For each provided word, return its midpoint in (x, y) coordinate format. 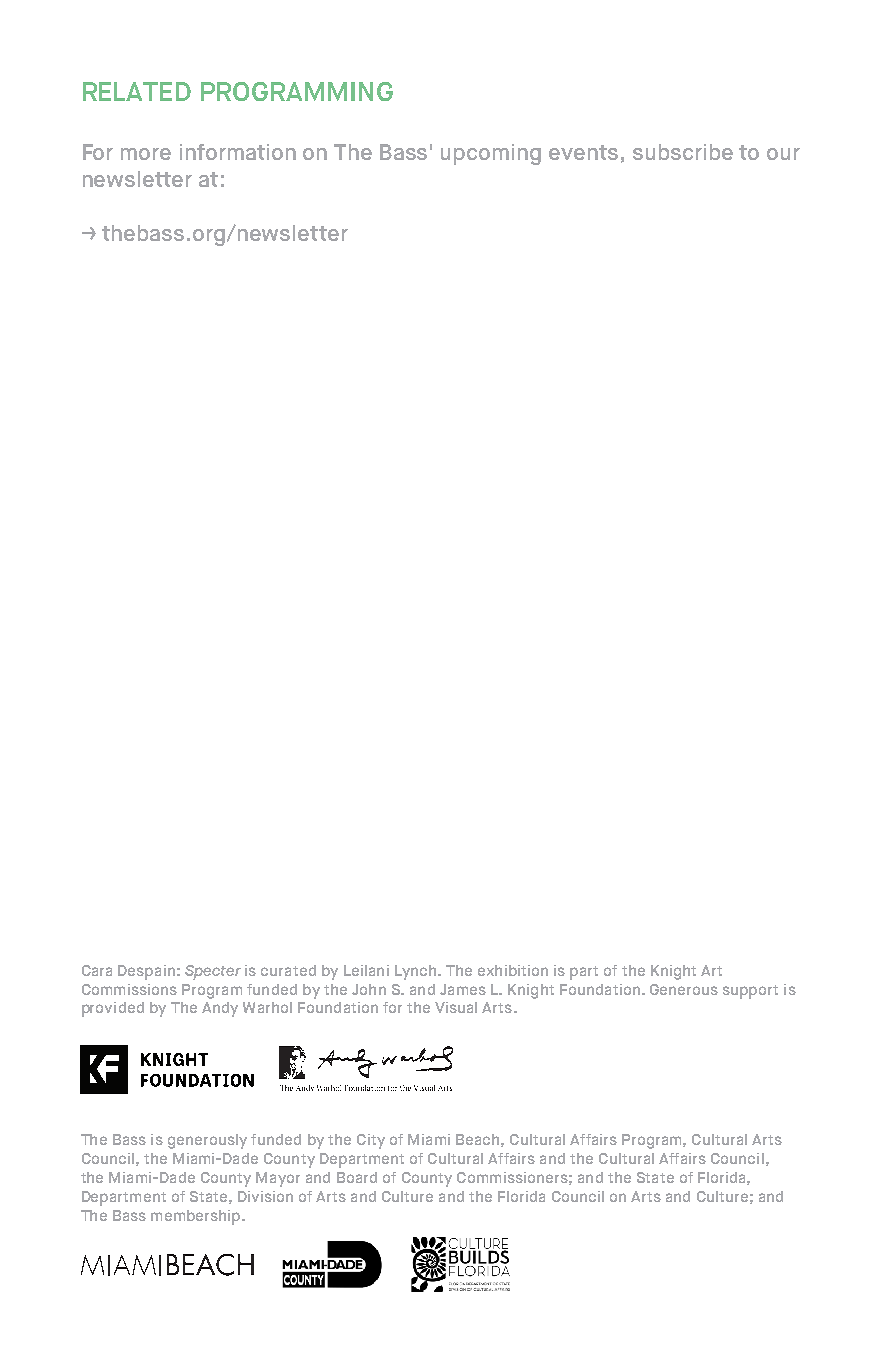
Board (357, 1177)
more (146, 154)
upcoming (491, 154)
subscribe (683, 152)
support (750, 992)
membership (197, 1217)
